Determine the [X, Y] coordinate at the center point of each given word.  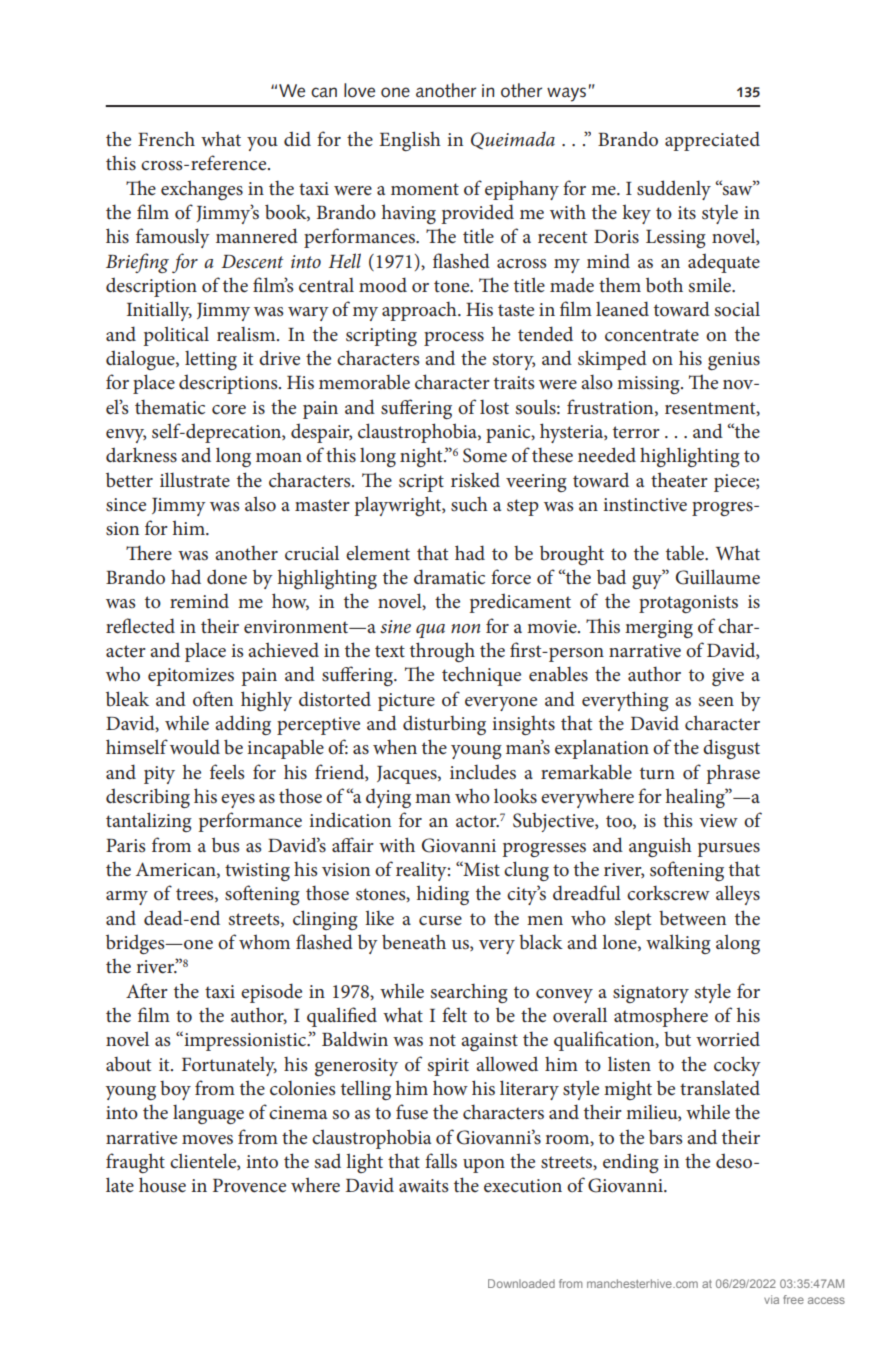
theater [679, 480]
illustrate [195, 480]
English [410, 141]
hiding [443, 895]
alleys [738, 895]
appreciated [712, 141]
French [166, 139]
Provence [249, 1186]
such [469, 504]
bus [226, 845]
